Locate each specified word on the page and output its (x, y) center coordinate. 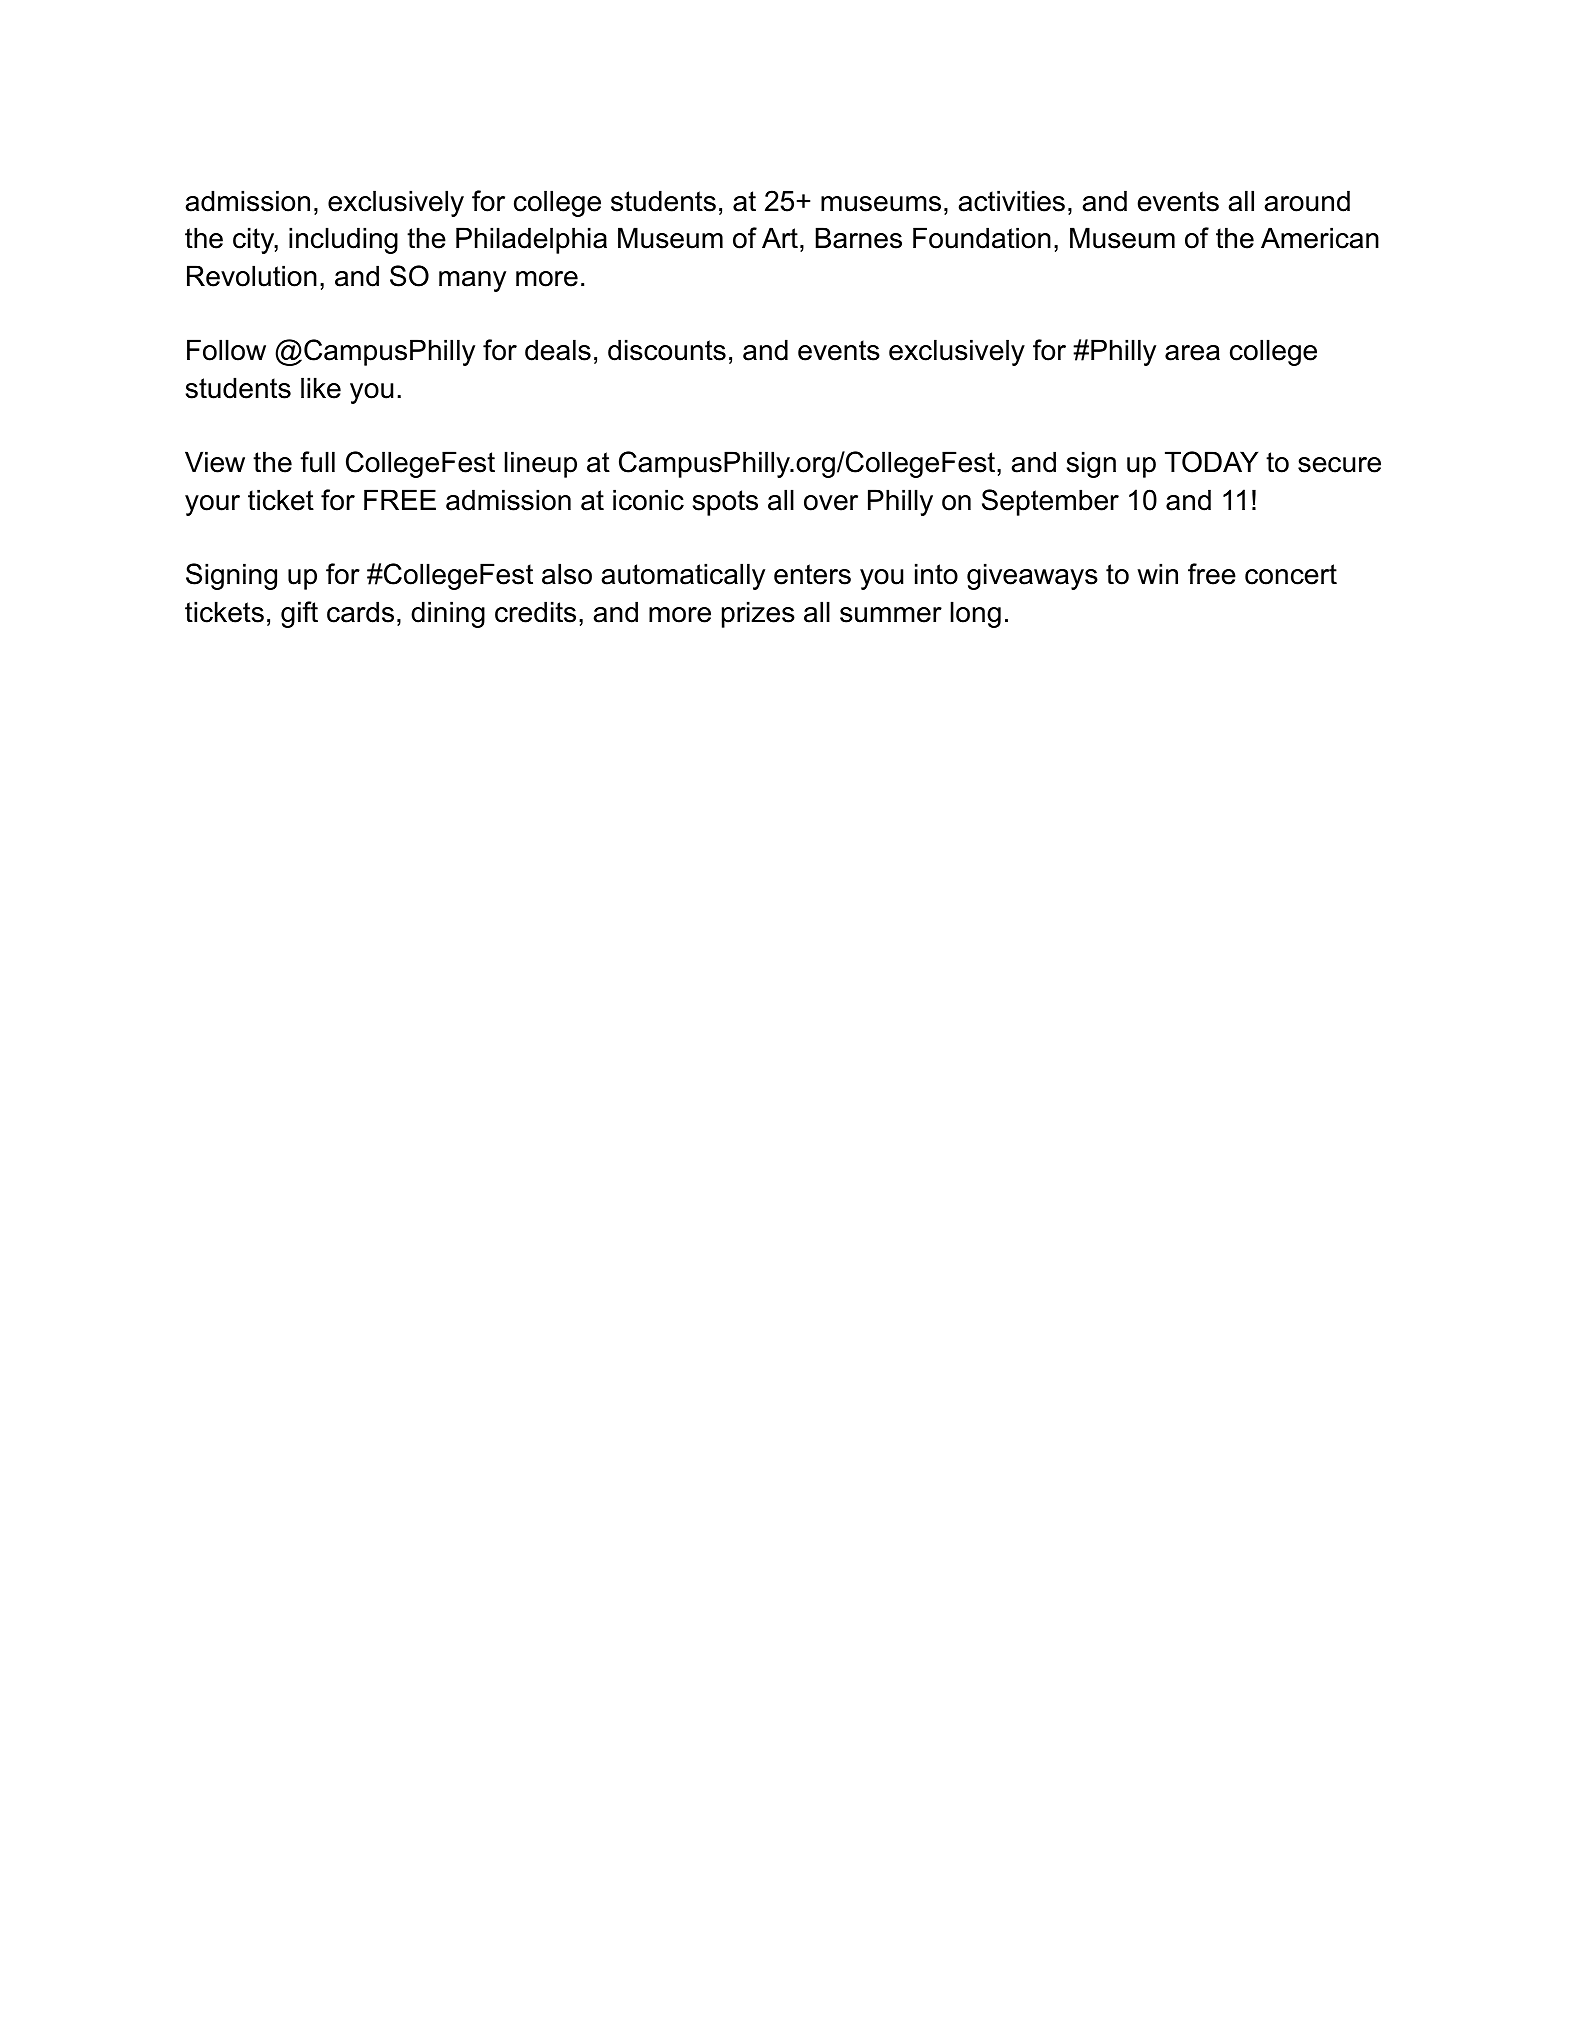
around (1307, 201)
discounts (667, 350)
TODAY (1211, 462)
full (317, 462)
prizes (758, 614)
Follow (226, 350)
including (343, 240)
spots (725, 503)
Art (780, 237)
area (1192, 353)
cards (360, 612)
